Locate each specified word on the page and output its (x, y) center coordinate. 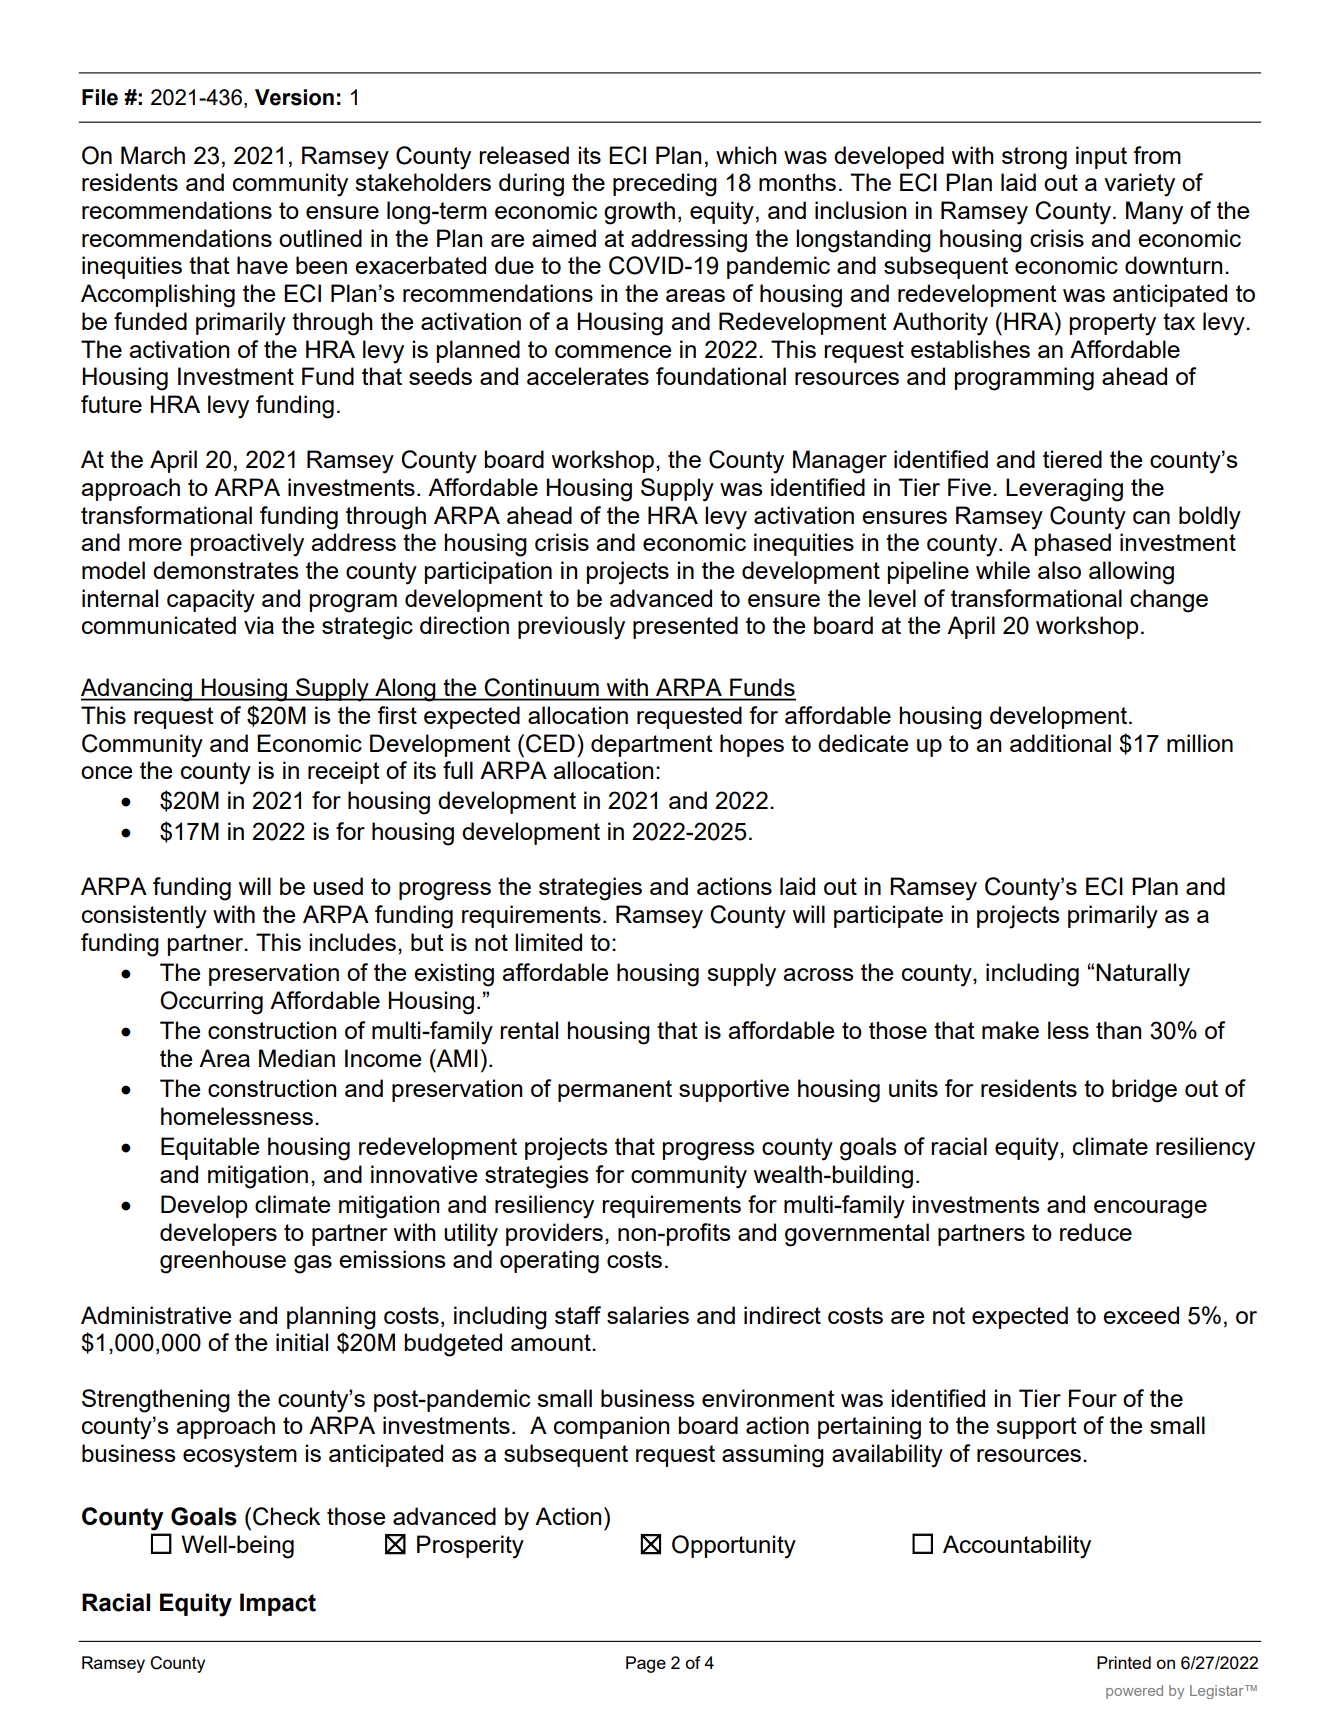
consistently (144, 917)
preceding (665, 185)
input (1101, 157)
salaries (648, 1315)
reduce (1096, 1232)
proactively (247, 545)
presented (685, 627)
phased (1073, 544)
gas (313, 1264)
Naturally (1143, 975)
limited (548, 942)
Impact (278, 1604)
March (153, 155)
